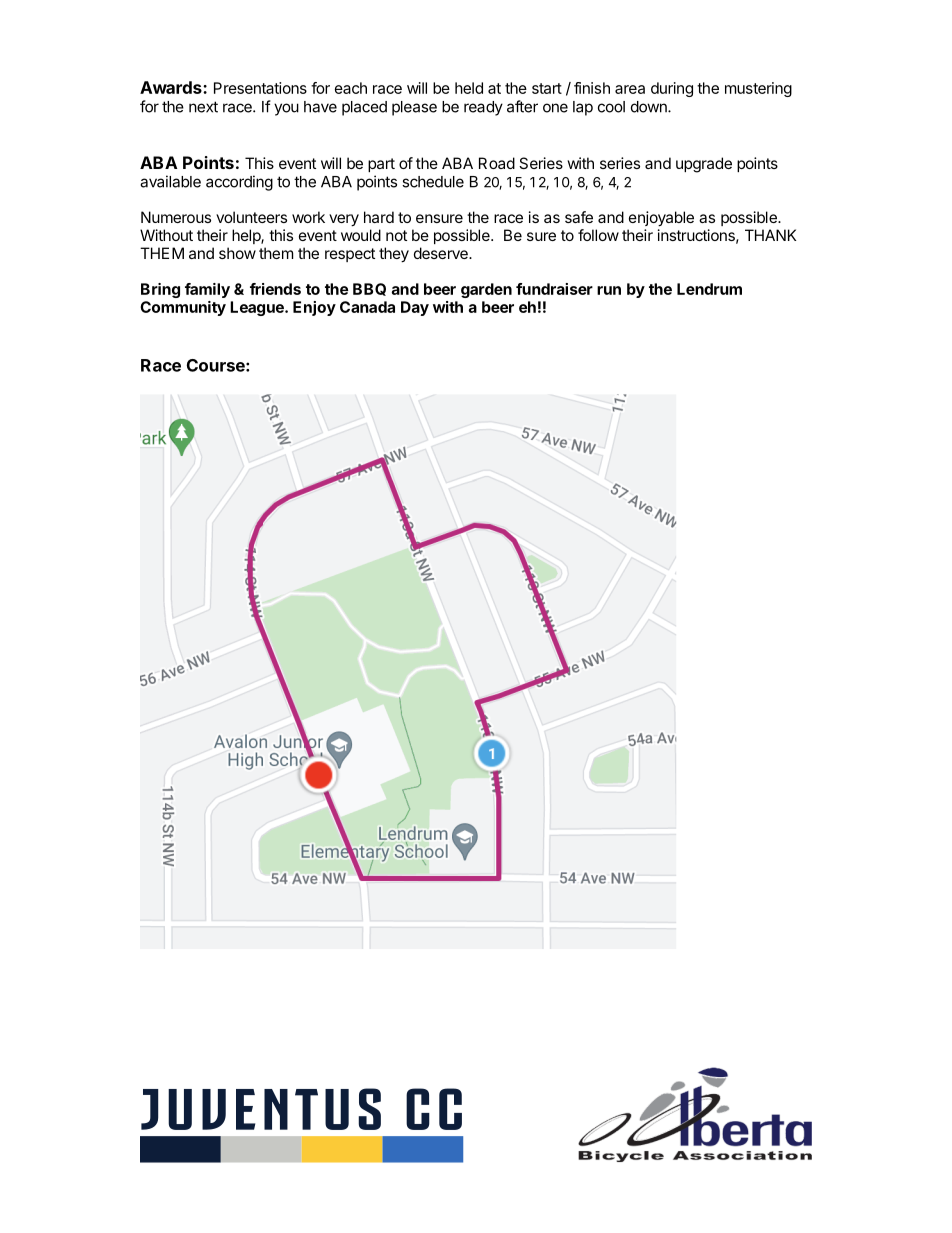  Describe the element at coordinates (469, 88) in the screenshot. I see `held` at that location.
